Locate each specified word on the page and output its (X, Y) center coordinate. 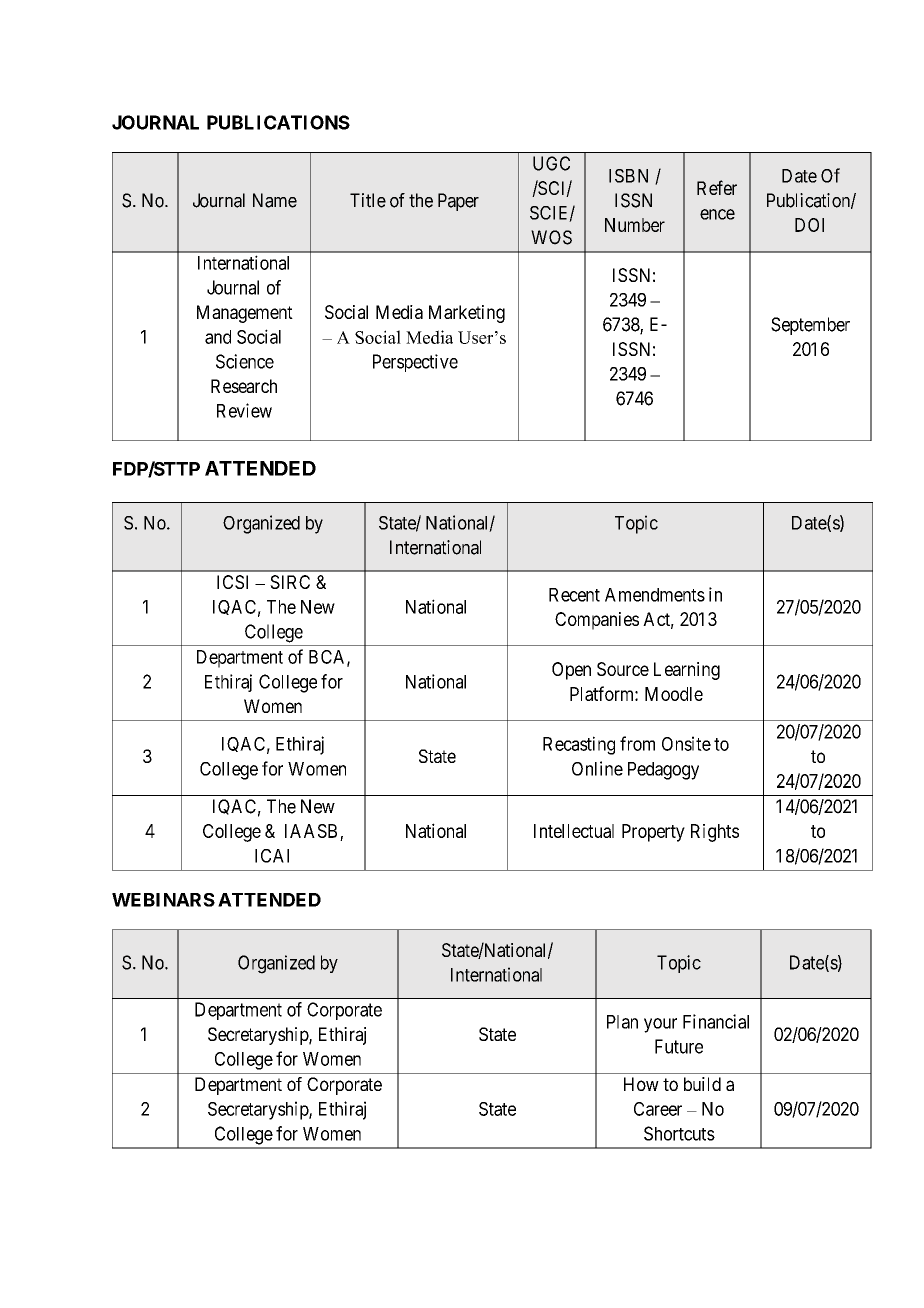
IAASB (311, 831)
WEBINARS (163, 900)
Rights (715, 833)
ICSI (232, 582)
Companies (597, 621)
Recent (574, 595)
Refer (717, 187)
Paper (458, 202)
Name (275, 200)
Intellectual (574, 831)
